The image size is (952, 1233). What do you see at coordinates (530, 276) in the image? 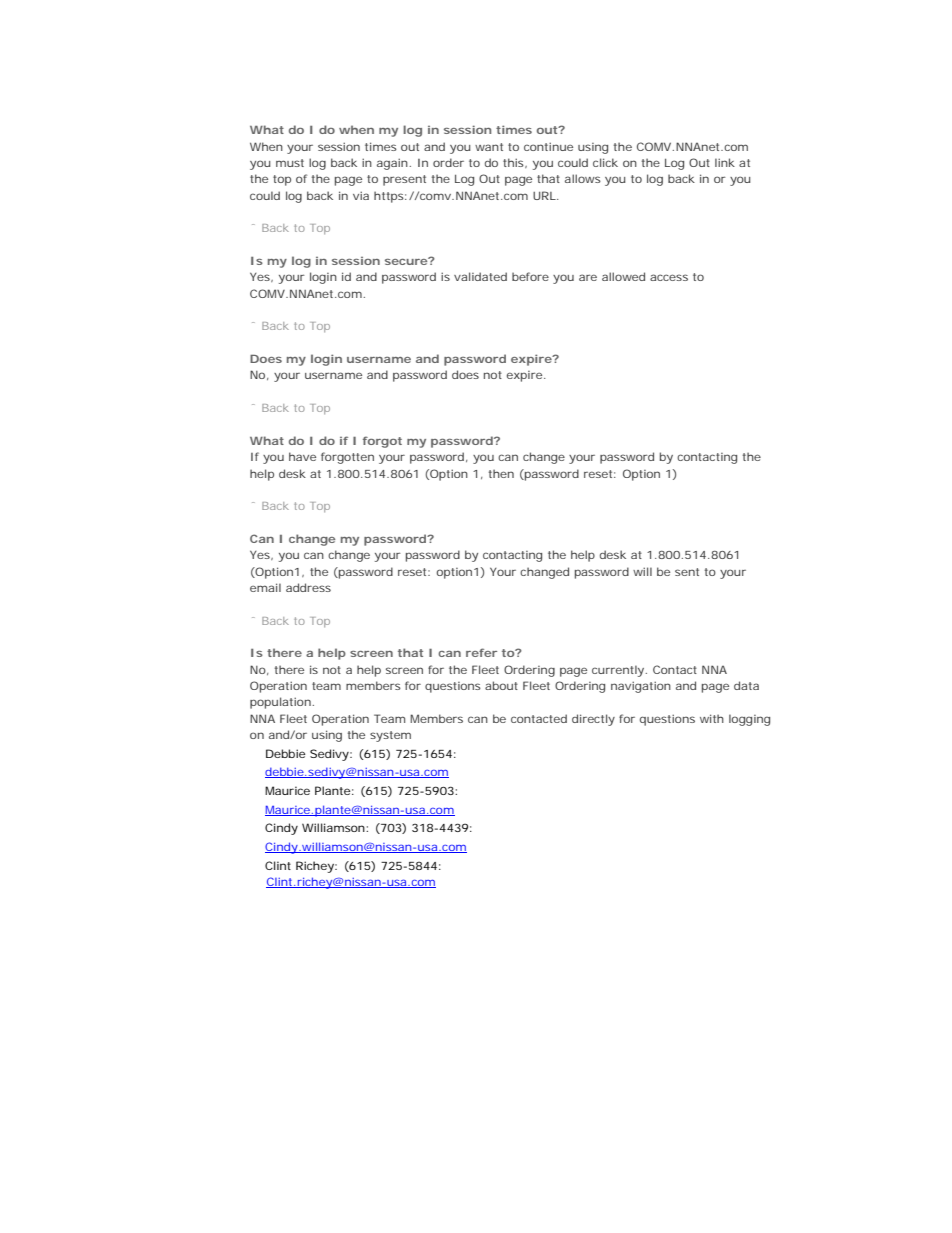
I see `before` at bounding box center [530, 276].
